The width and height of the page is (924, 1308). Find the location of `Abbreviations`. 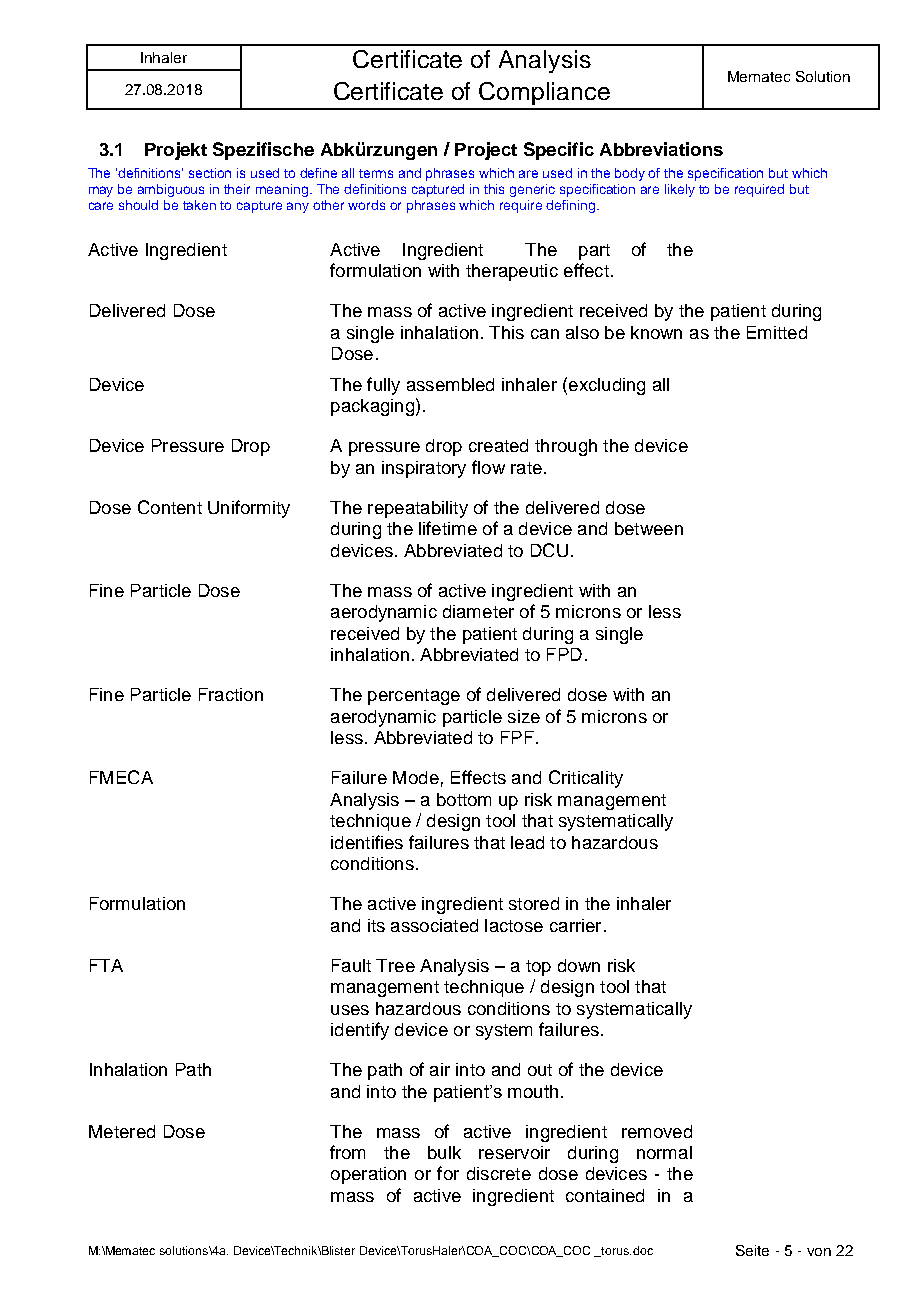

Abbreviations is located at coordinates (661, 149).
